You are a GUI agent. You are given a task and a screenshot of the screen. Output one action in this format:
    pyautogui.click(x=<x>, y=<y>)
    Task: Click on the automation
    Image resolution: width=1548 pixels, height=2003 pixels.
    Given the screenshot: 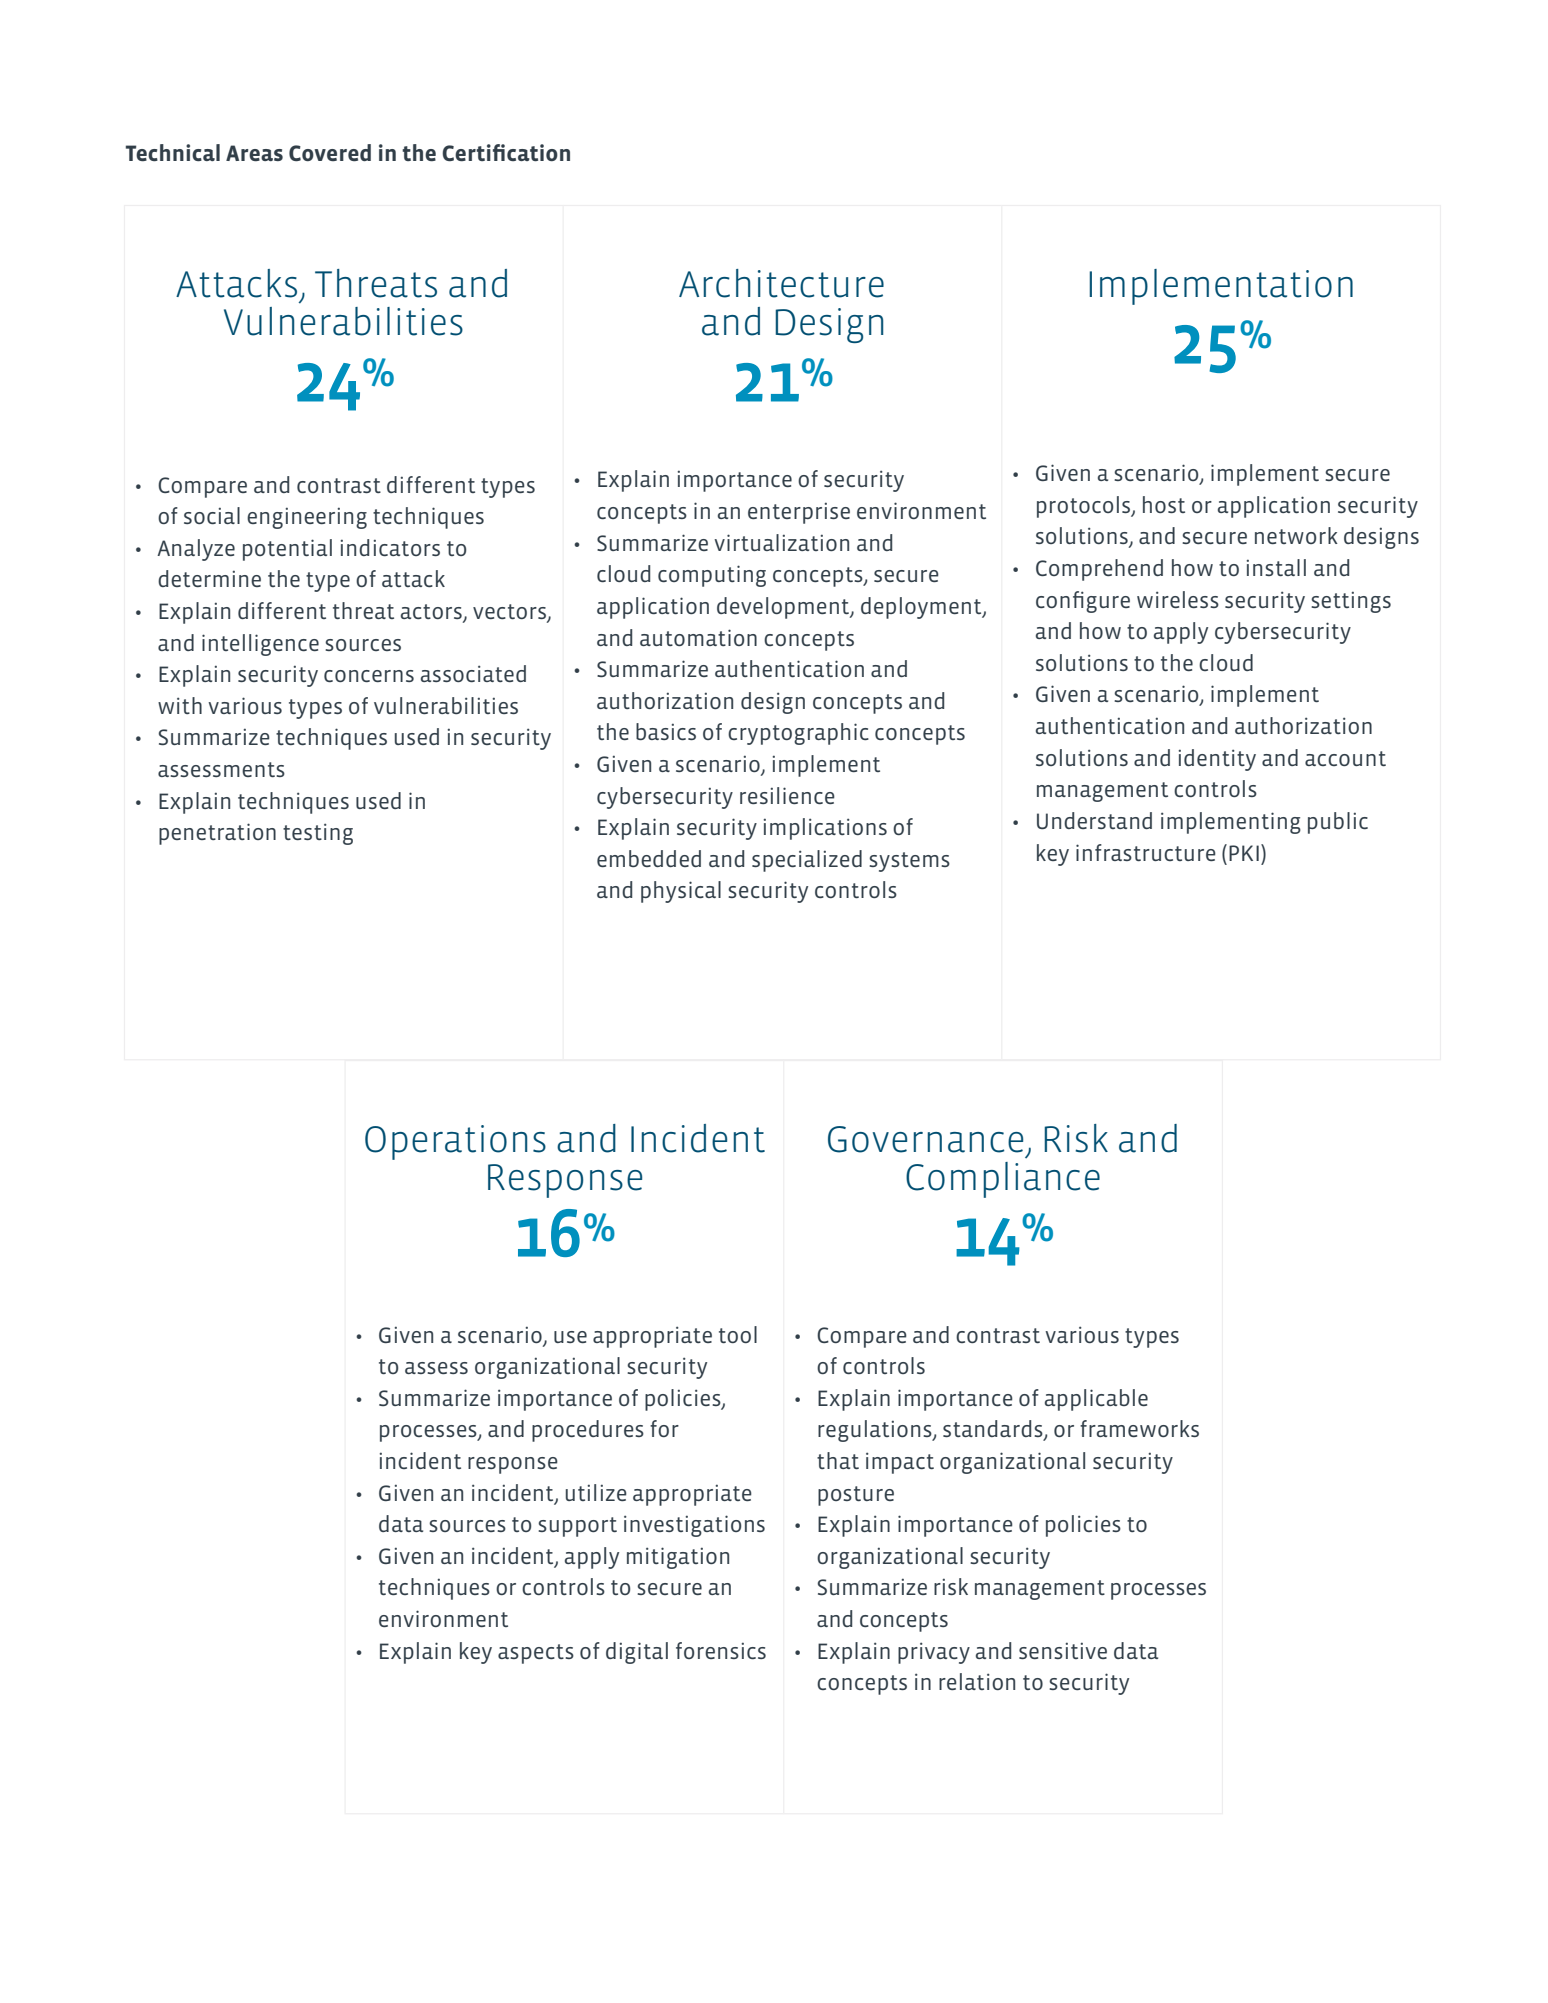 What is the action you would take?
    pyautogui.click(x=698, y=637)
